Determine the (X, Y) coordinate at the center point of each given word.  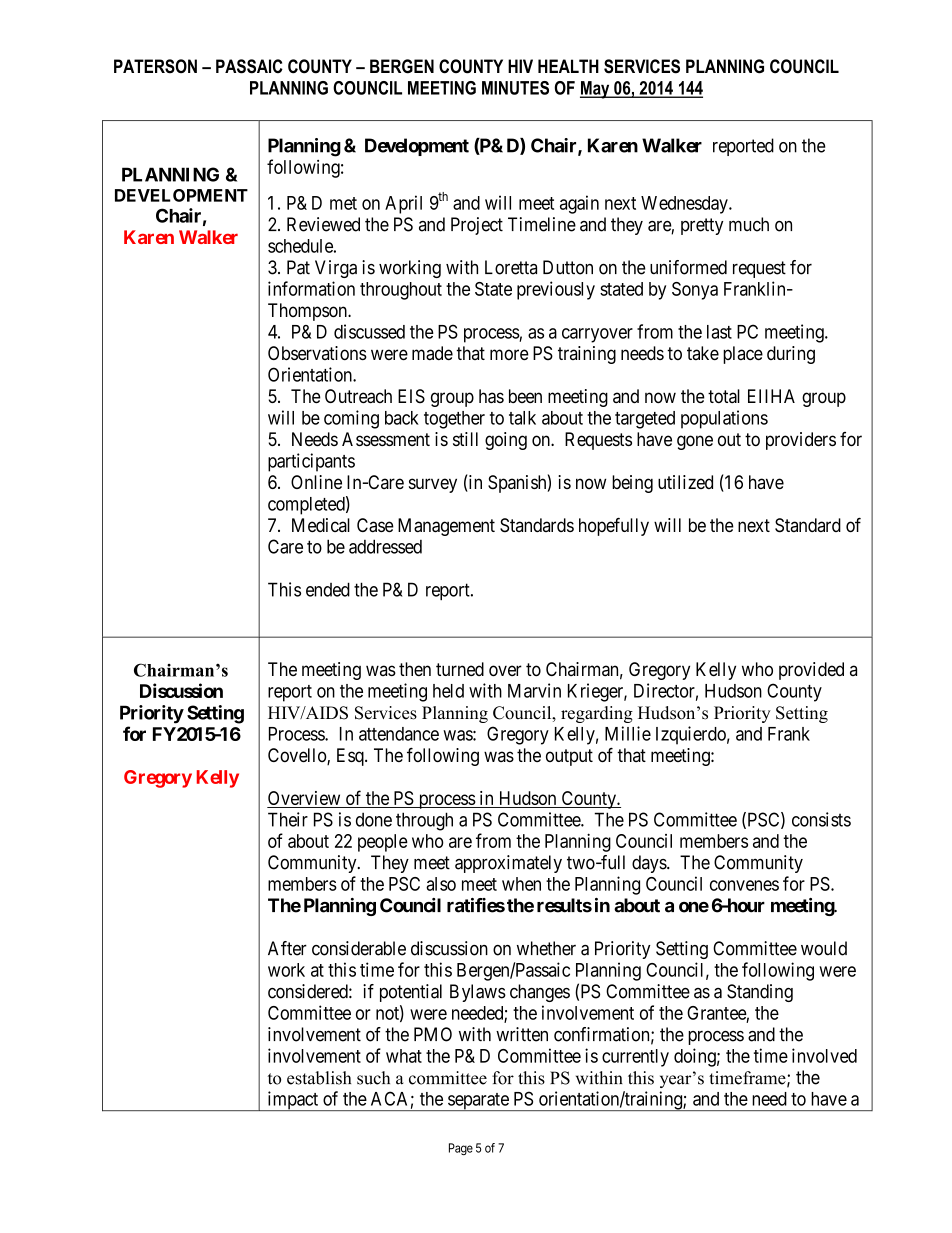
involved (824, 1055)
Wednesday (685, 205)
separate (478, 1102)
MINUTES (515, 88)
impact (293, 1101)
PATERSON (155, 66)
